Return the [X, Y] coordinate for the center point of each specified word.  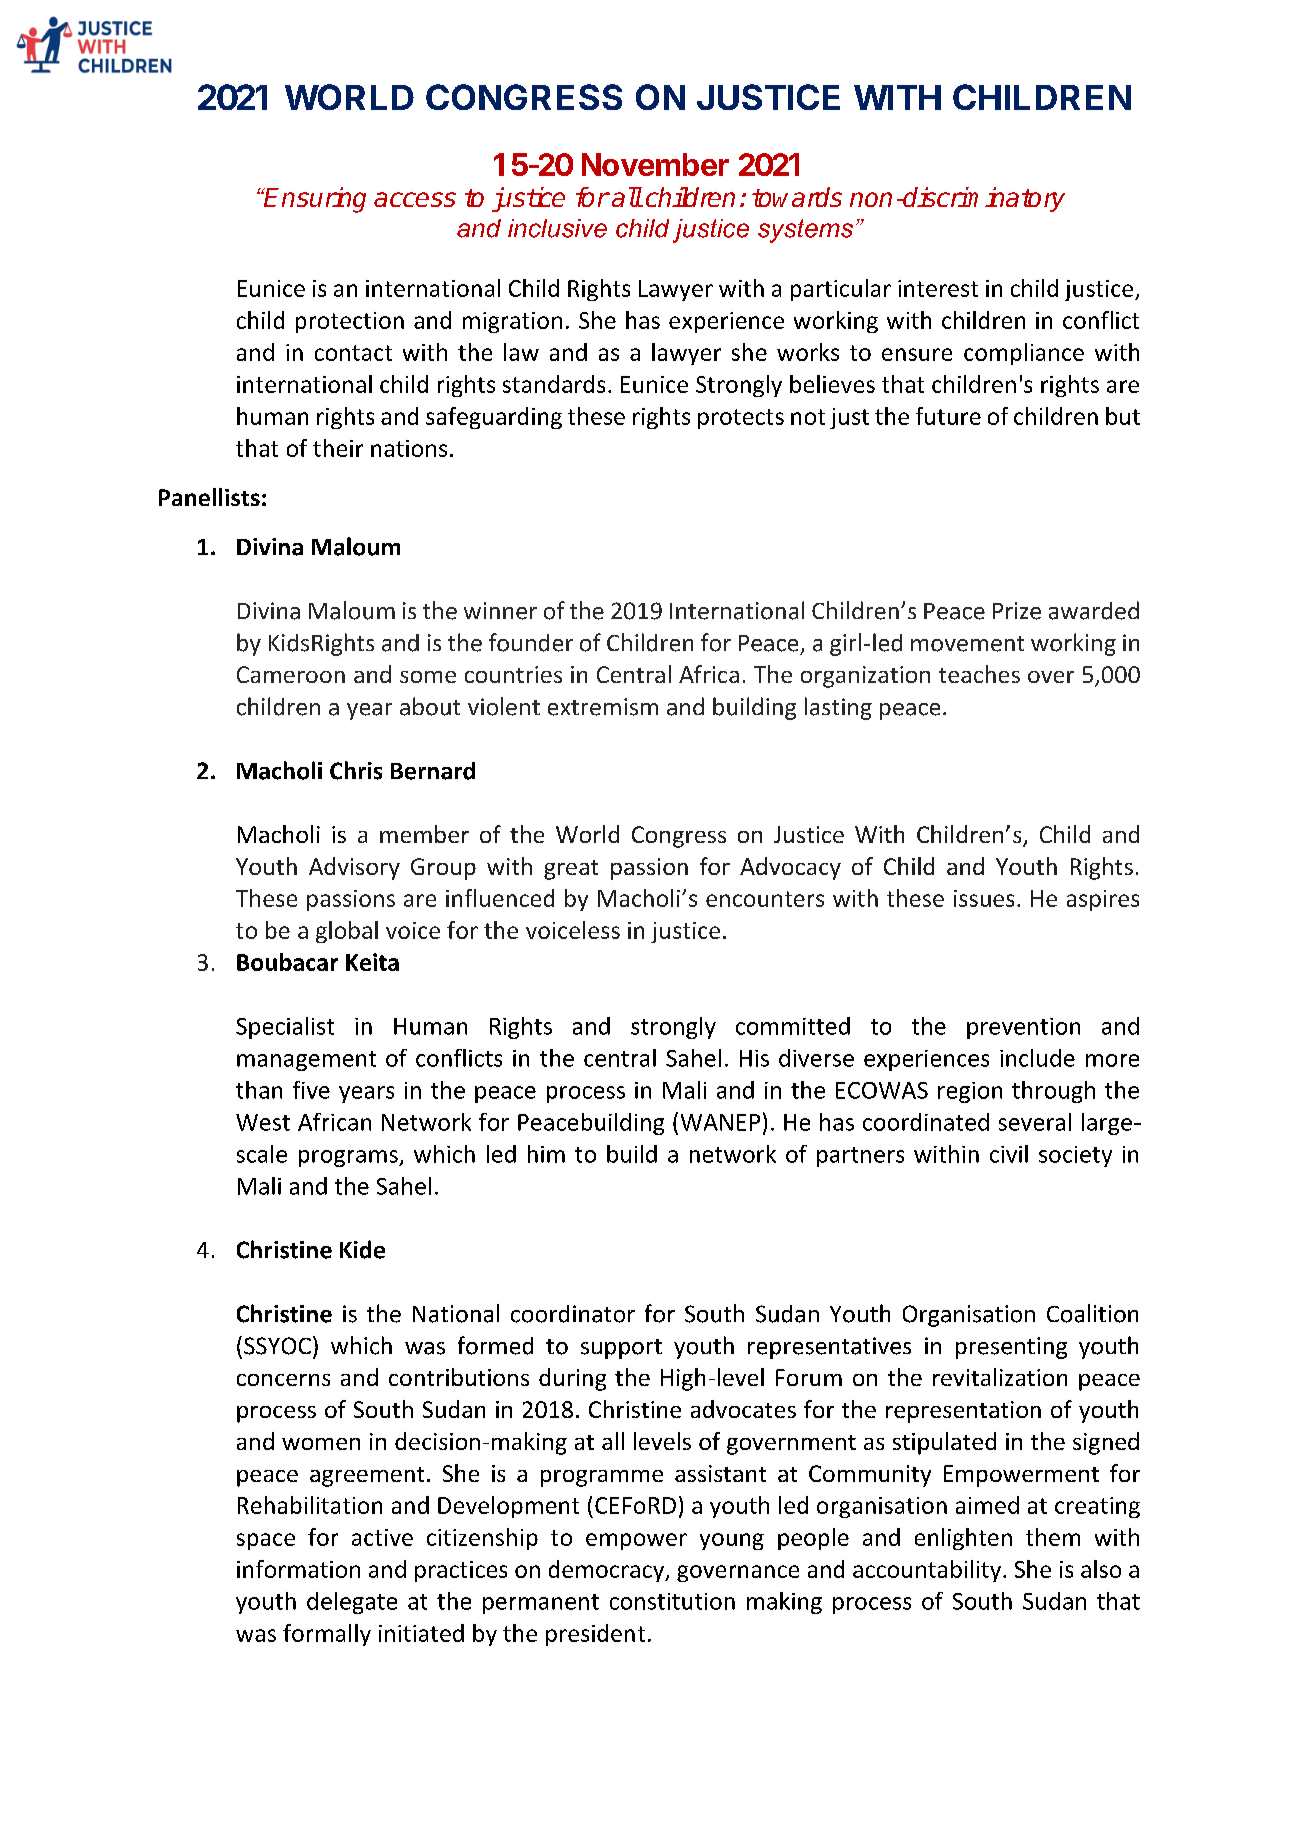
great [571, 870]
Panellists [209, 497]
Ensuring [314, 200]
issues [984, 898]
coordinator [573, 1314]
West [263, 1122]
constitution [672, 1601]
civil [1009, 1154]
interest [938, 288]
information [298, 1569]
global [347, 932]
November [655, 164]
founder [531, 642]
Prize [1017, 611]
